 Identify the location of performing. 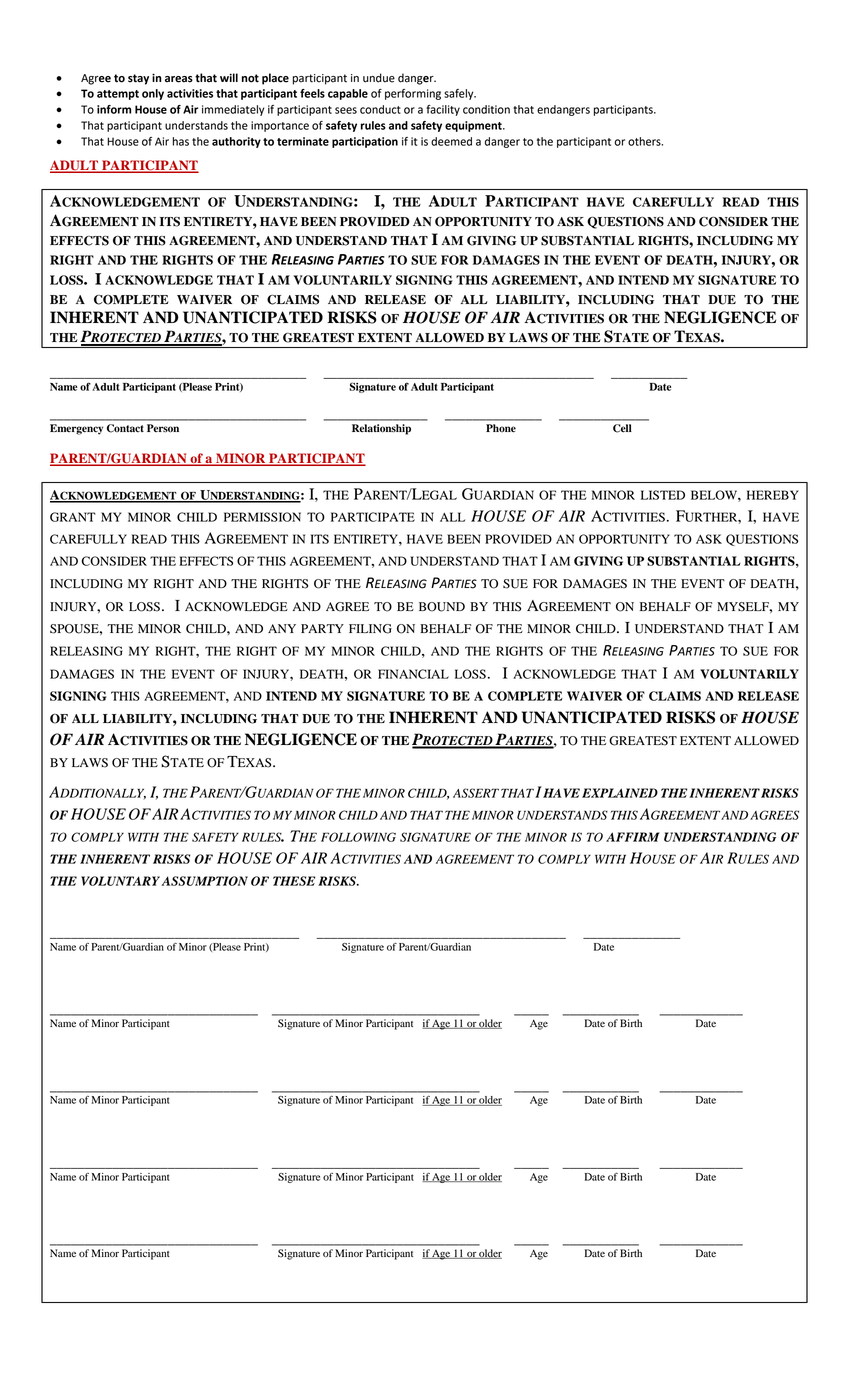
(413, 94).
